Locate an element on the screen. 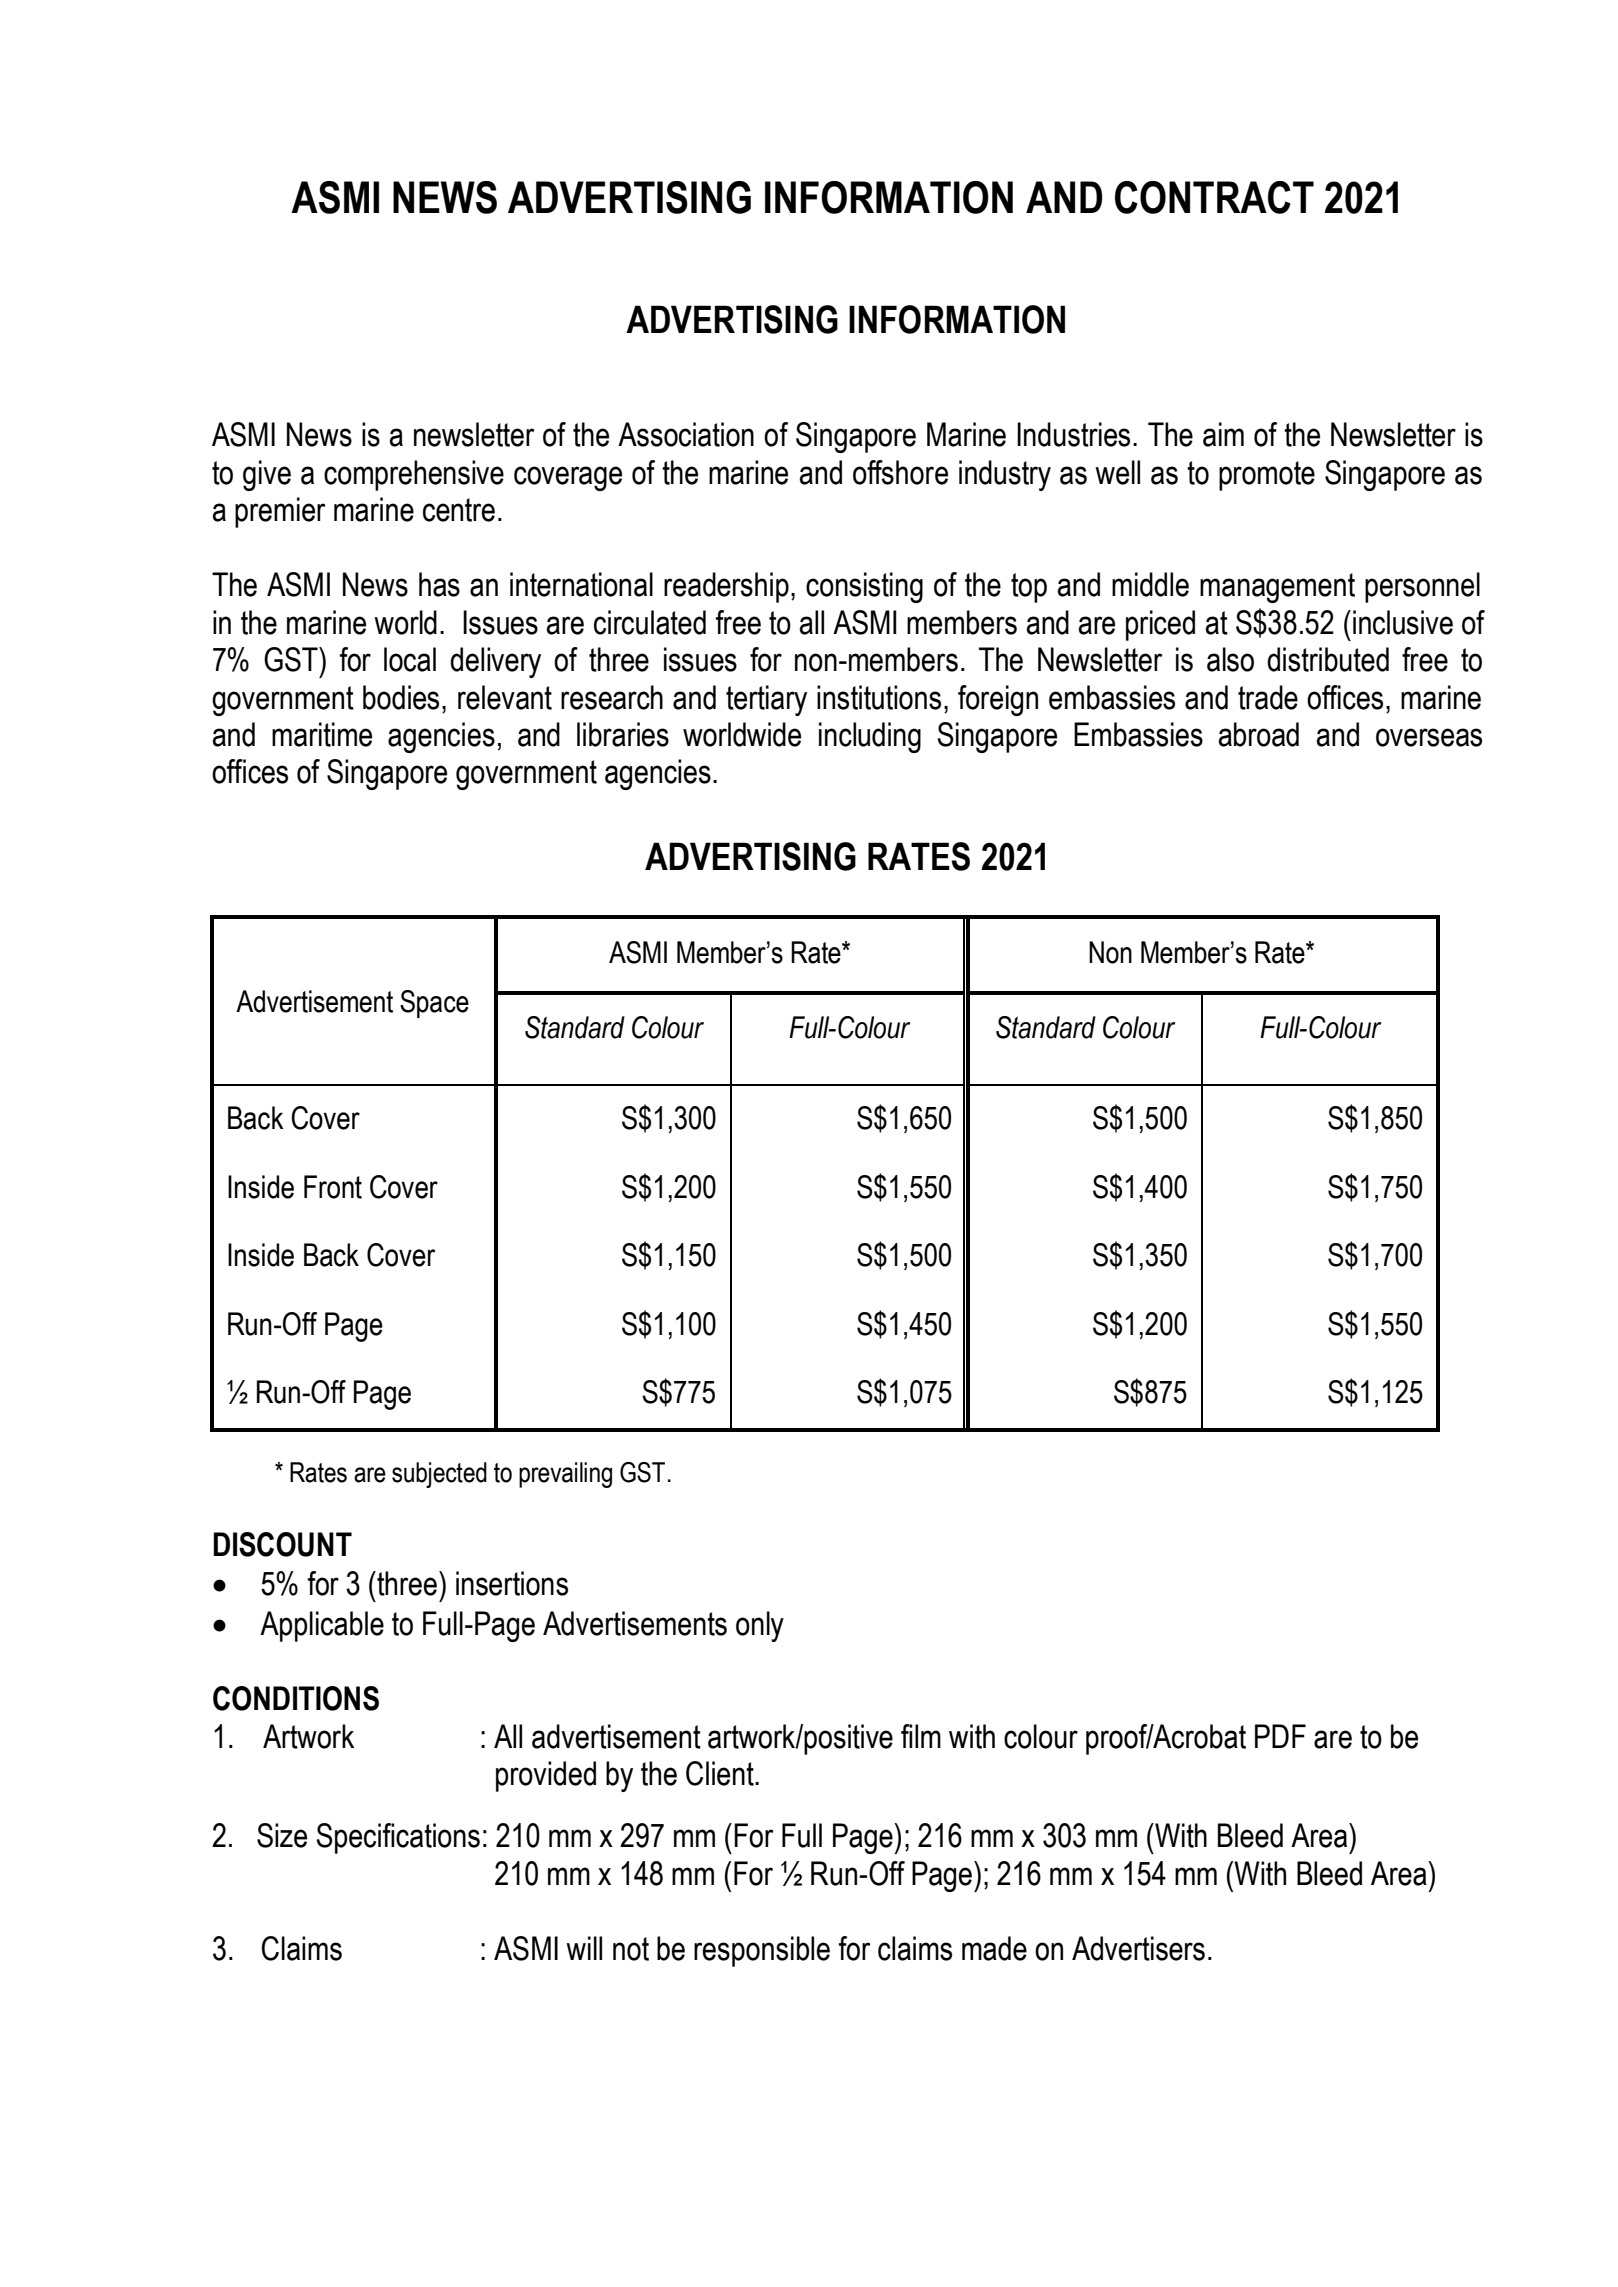  abroad is located at coordinates (1259, 734).
